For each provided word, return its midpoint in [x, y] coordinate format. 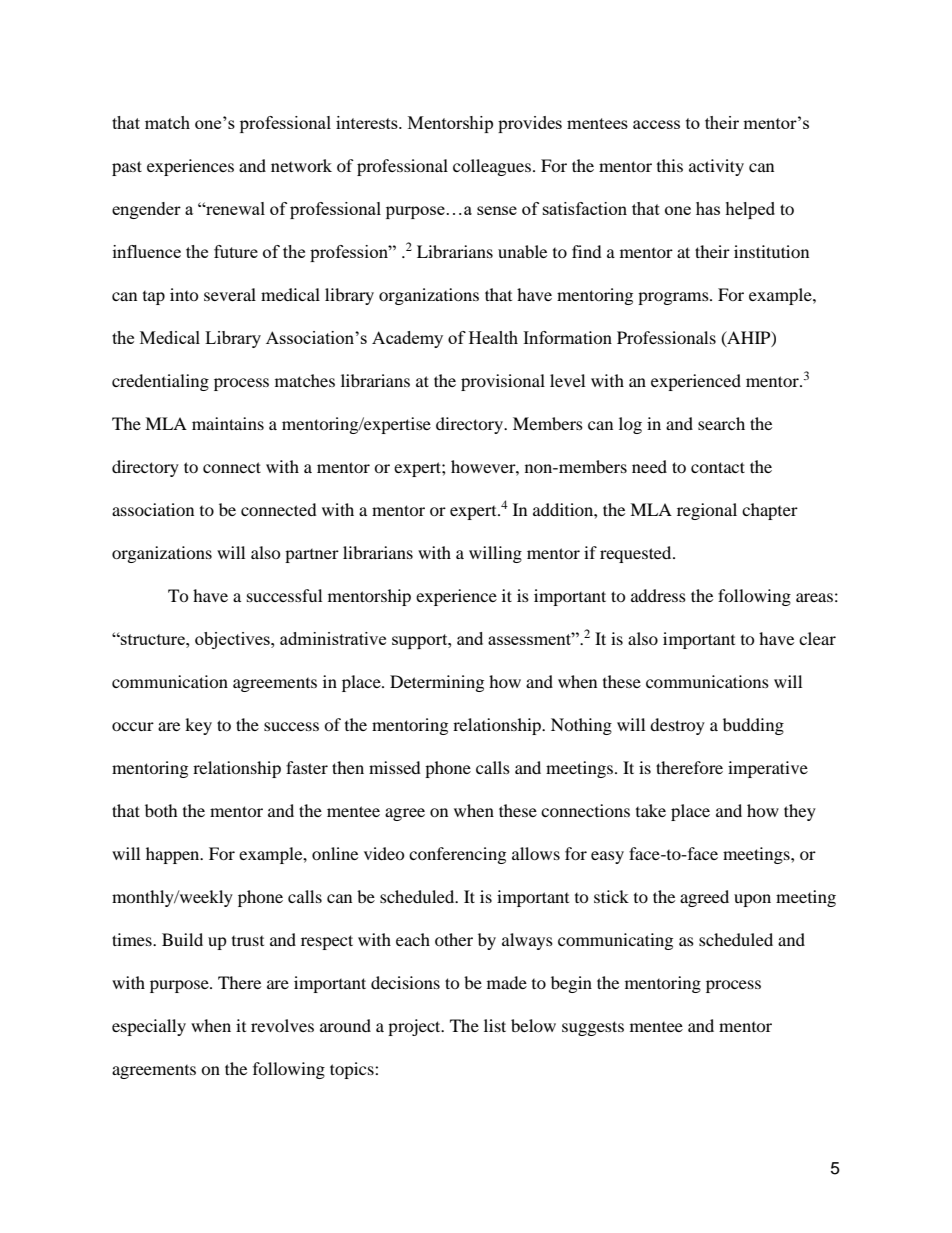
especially [149, 1027]
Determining [437, 683]
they [800, 812]
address [658, 595]
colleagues [492, 167]
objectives [233, 640]
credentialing [160, 382]
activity [716, 167]
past [127, 168]
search [721, 423]
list [495, 1025]
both [161, 810]
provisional [503, 382]
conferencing [457, 855]
